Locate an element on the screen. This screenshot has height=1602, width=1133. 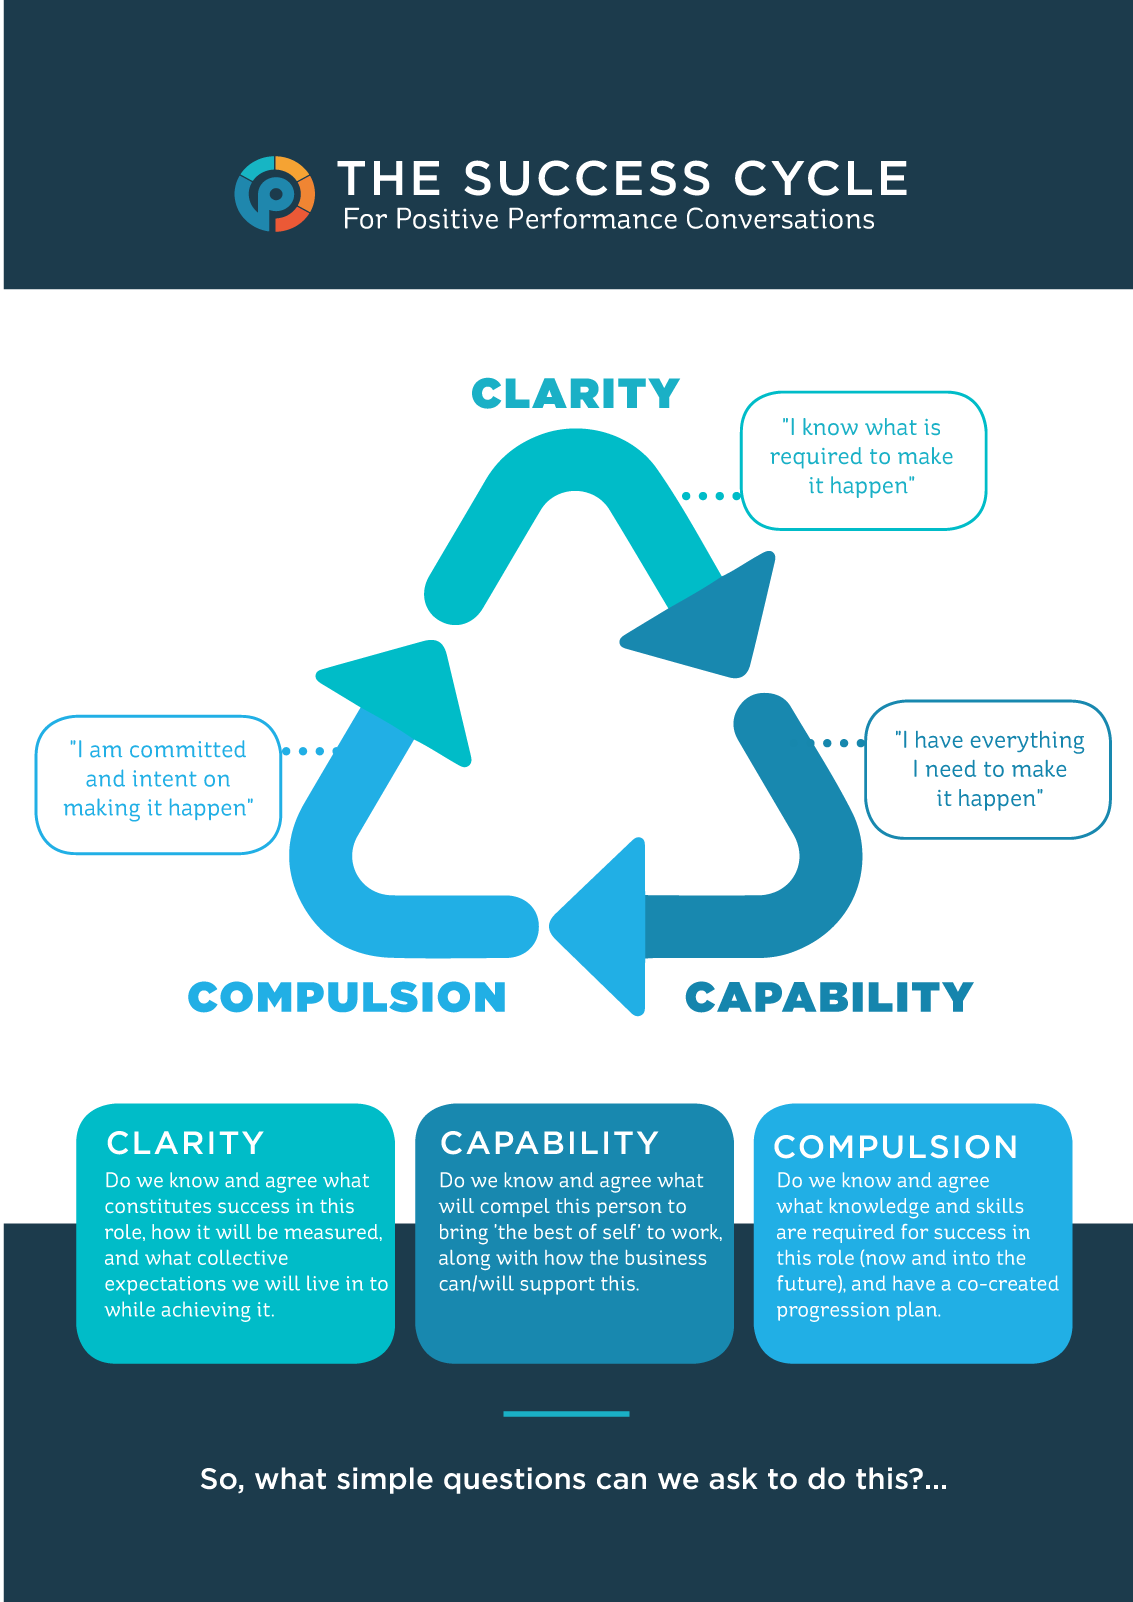
Positive is located at coordinates (447, 218).
